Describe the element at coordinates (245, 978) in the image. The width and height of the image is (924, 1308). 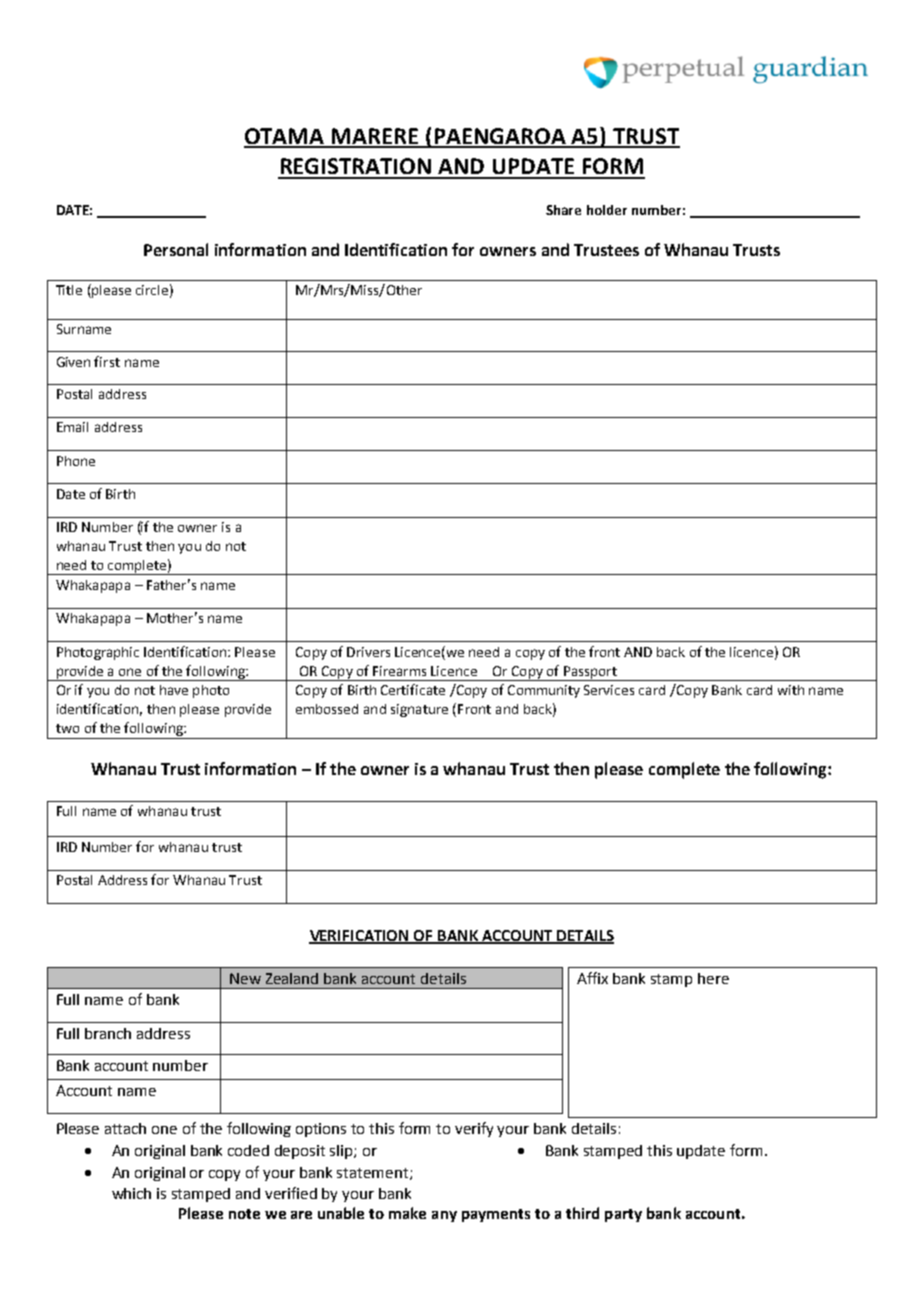
I see `New` at that location.
